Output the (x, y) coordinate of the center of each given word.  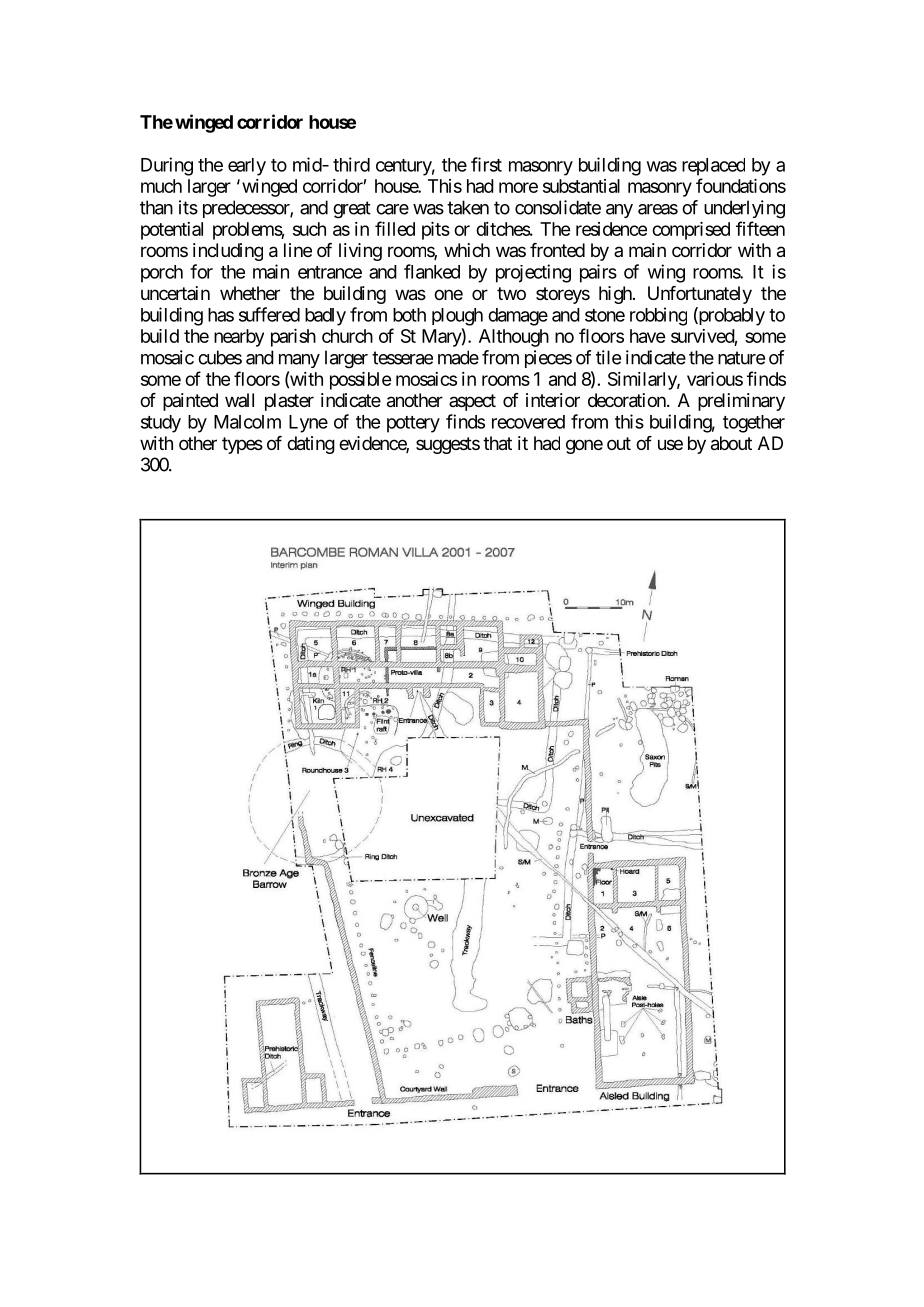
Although (514, 338)
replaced (713, 167)
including (228, 252)
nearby (239, 338)
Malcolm (247, 422)
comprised (691, 231)
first (486, 164)
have (647, 336)
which (467, 250)
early (247, 167)
